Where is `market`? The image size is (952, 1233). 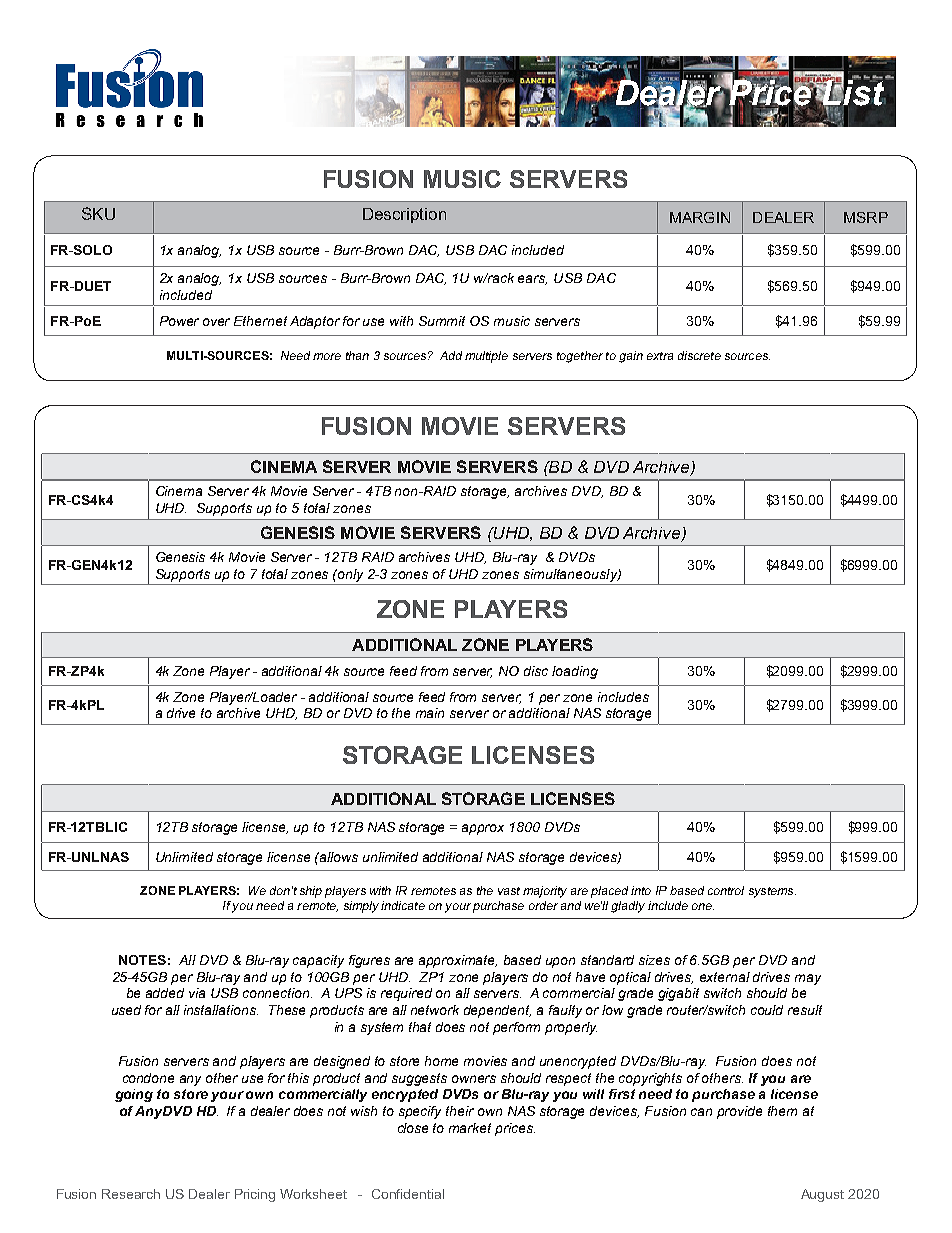 market is located at coordinates (470, 1128).
